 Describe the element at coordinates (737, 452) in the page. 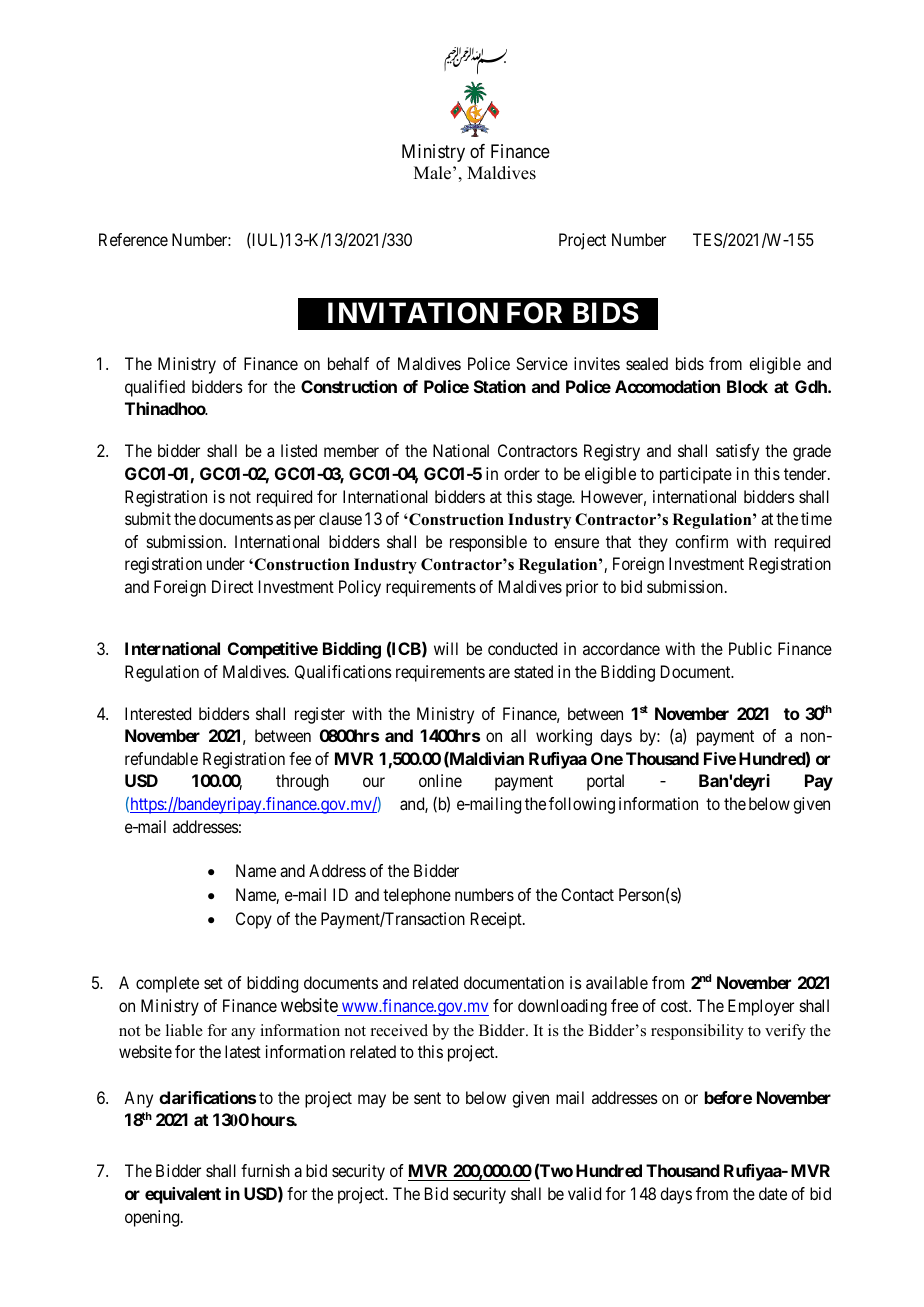

I see `satisfy` at that location.
